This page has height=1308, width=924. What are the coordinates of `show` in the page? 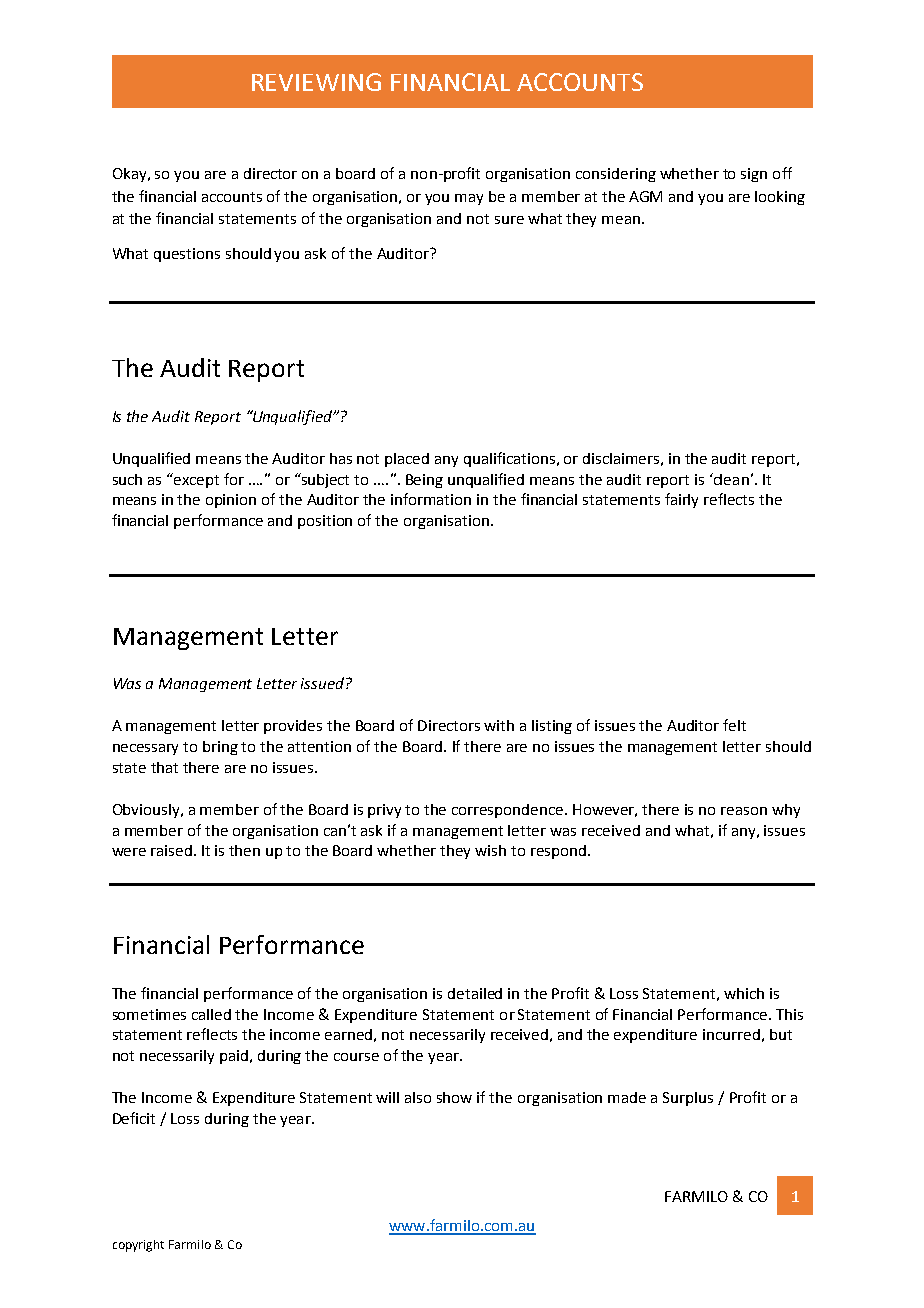 It's located at (454, 1097).
